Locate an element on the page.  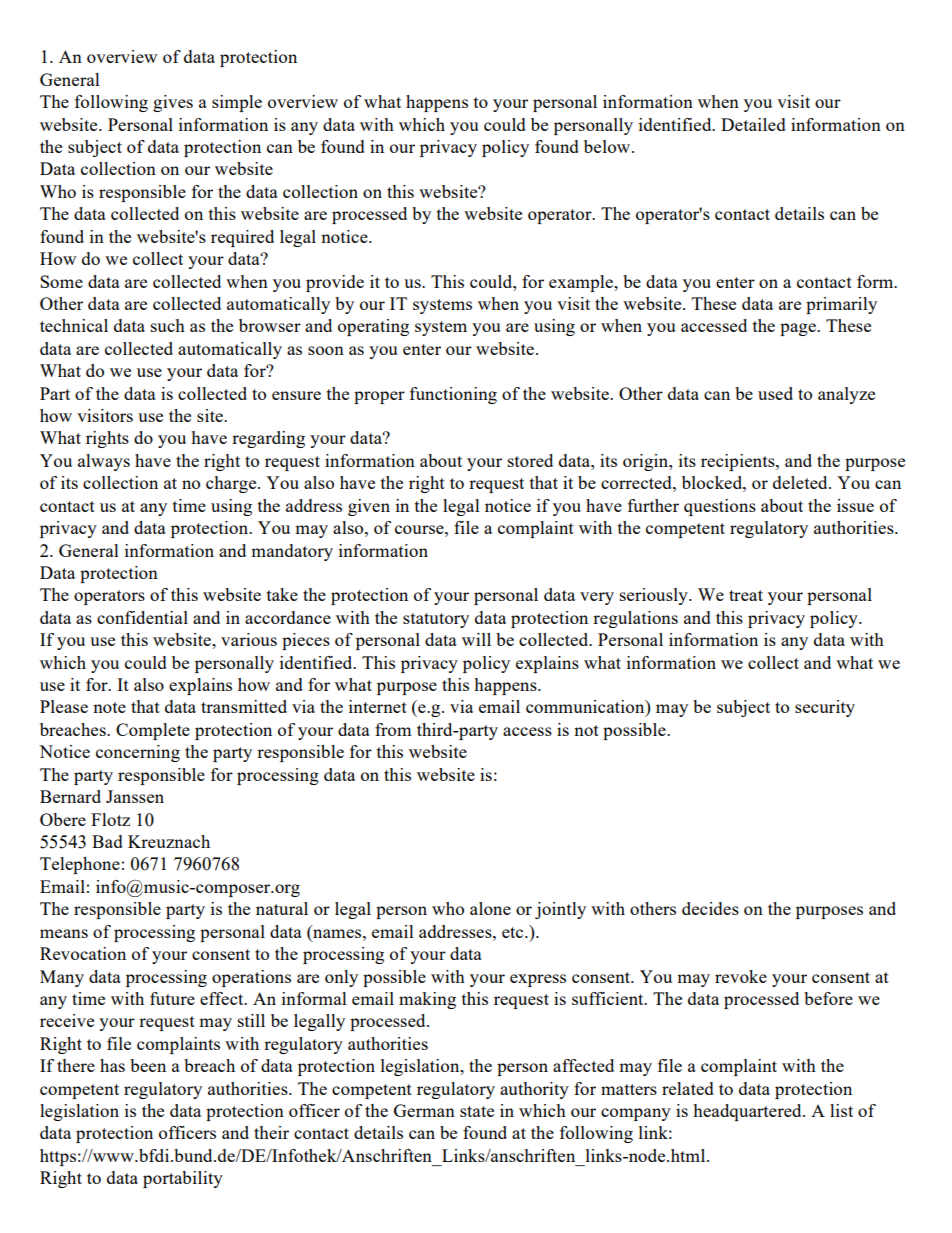
treat is located at coordinates (746, 595).
